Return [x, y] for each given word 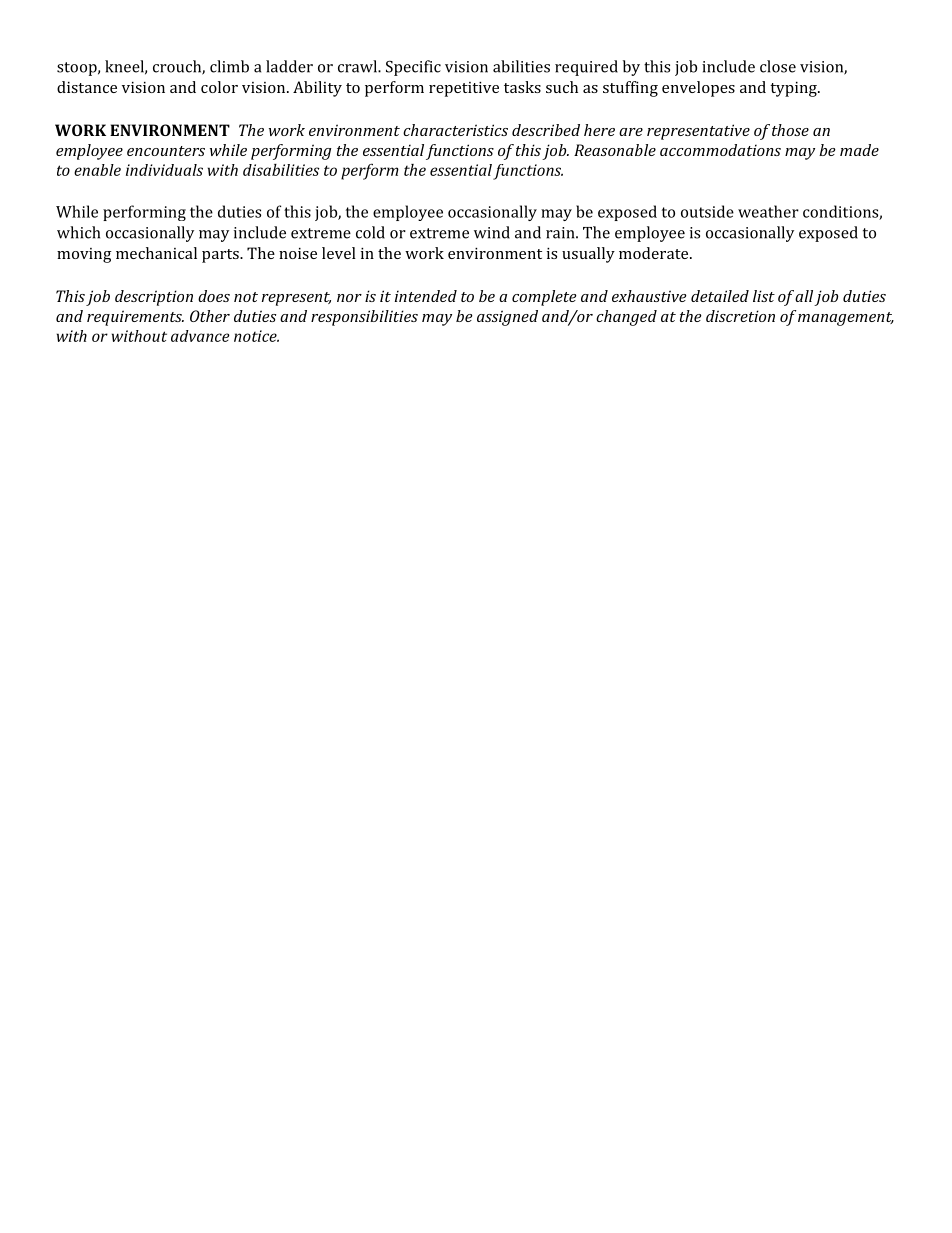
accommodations [720, 150]
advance [200, 336]
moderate [655, 253]
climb [229, 66]
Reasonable [615, 150]
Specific [413, 68]
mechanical [156, 253]
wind [492, 232]
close [778, 66]
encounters [166, 151]
